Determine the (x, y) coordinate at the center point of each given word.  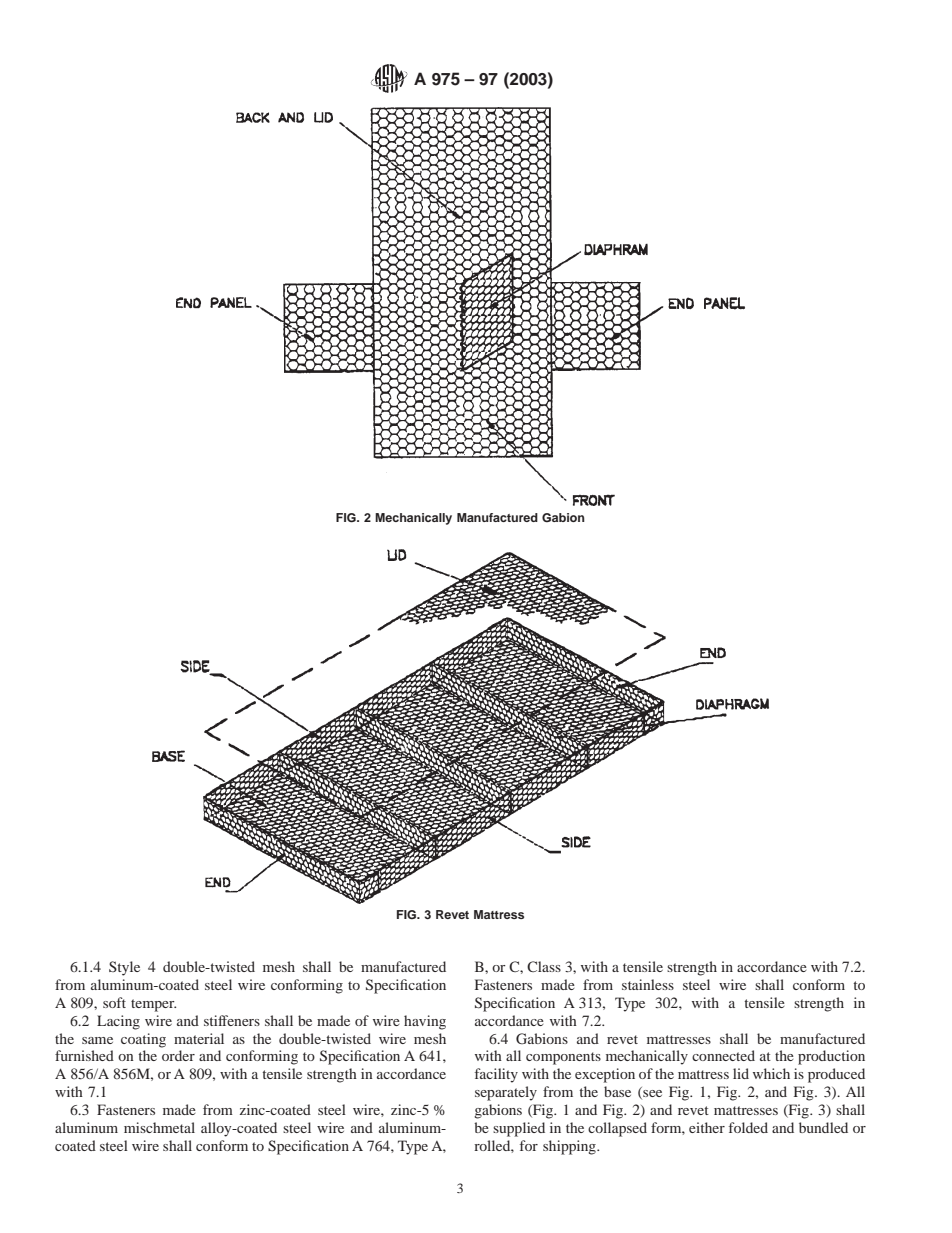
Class (544, 966)
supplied (519, 1129)
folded (748, 1127)
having (425, 1022)
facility (496, 1075)
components (563, 1058)
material (199, 1038)
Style (124, 968)
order (178, 1055)
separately (506, 1093)
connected (723, 1055)
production (831, 1057)
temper (153, 1005)
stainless (648, 984)
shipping (570, 1147)
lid (741, 1073)
